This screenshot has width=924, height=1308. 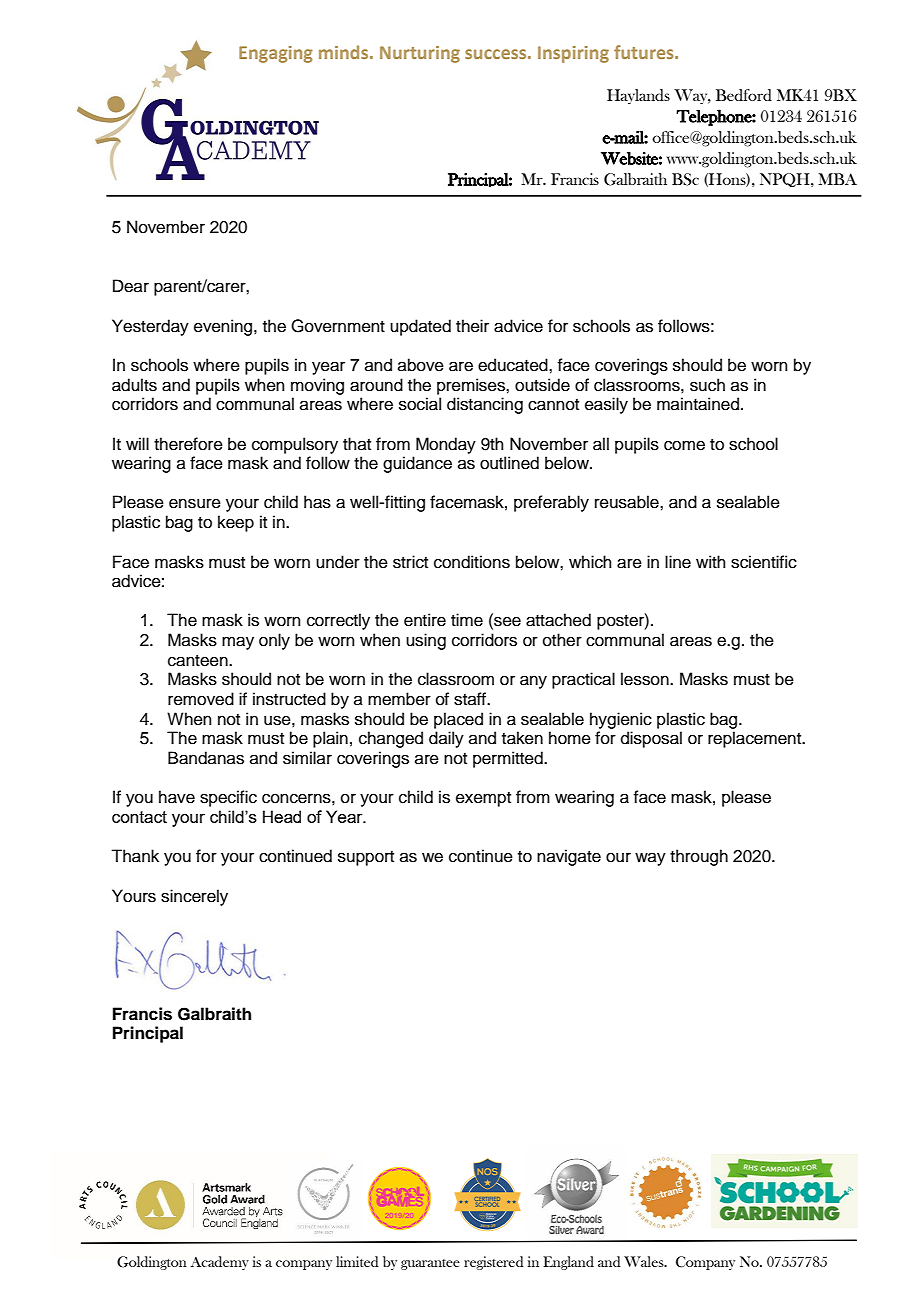 What do you see at coordinates (645, 1261) in the screenshot?
I see `Wales` at bounding box center [645, 1261].
